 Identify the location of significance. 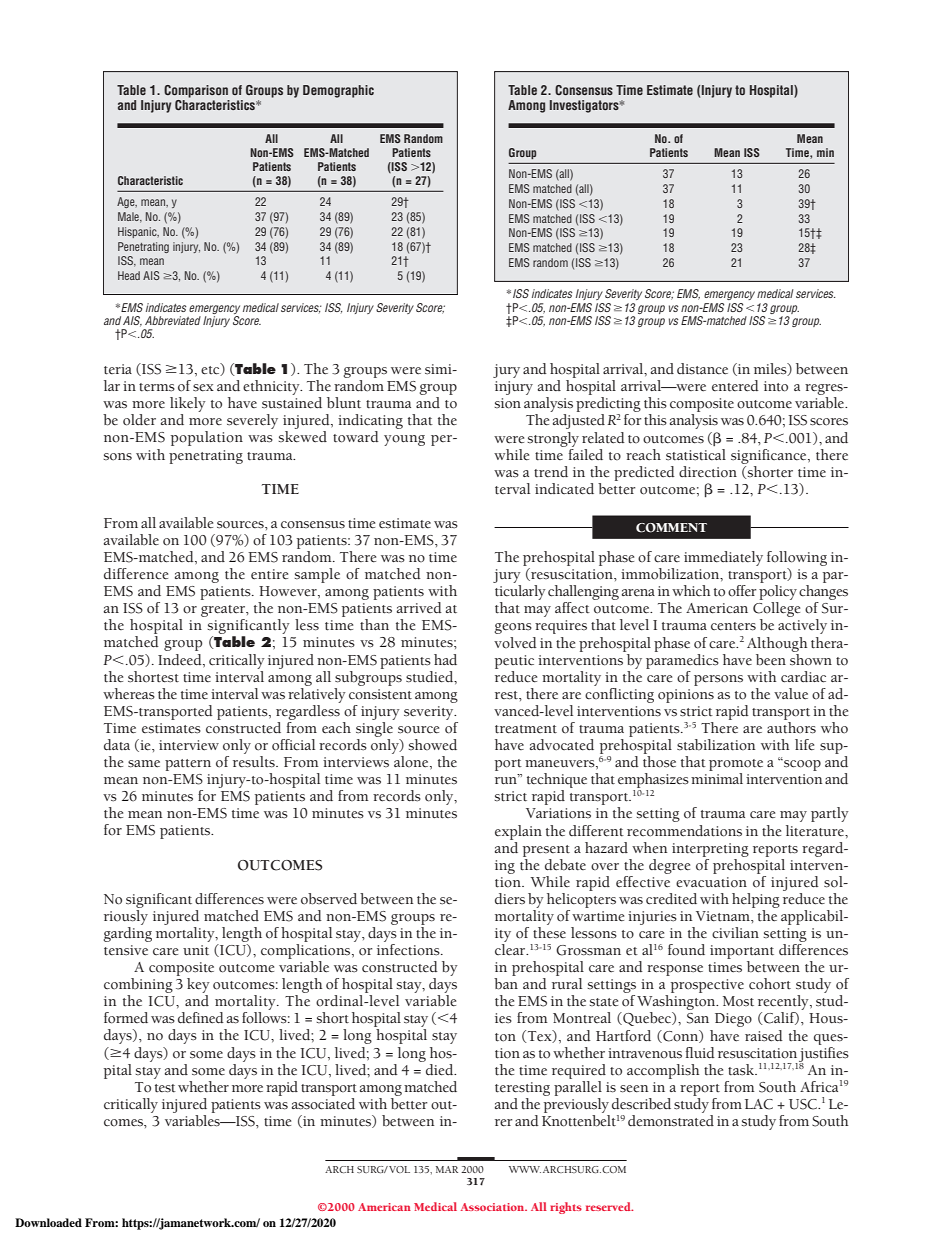
(770, 456).
